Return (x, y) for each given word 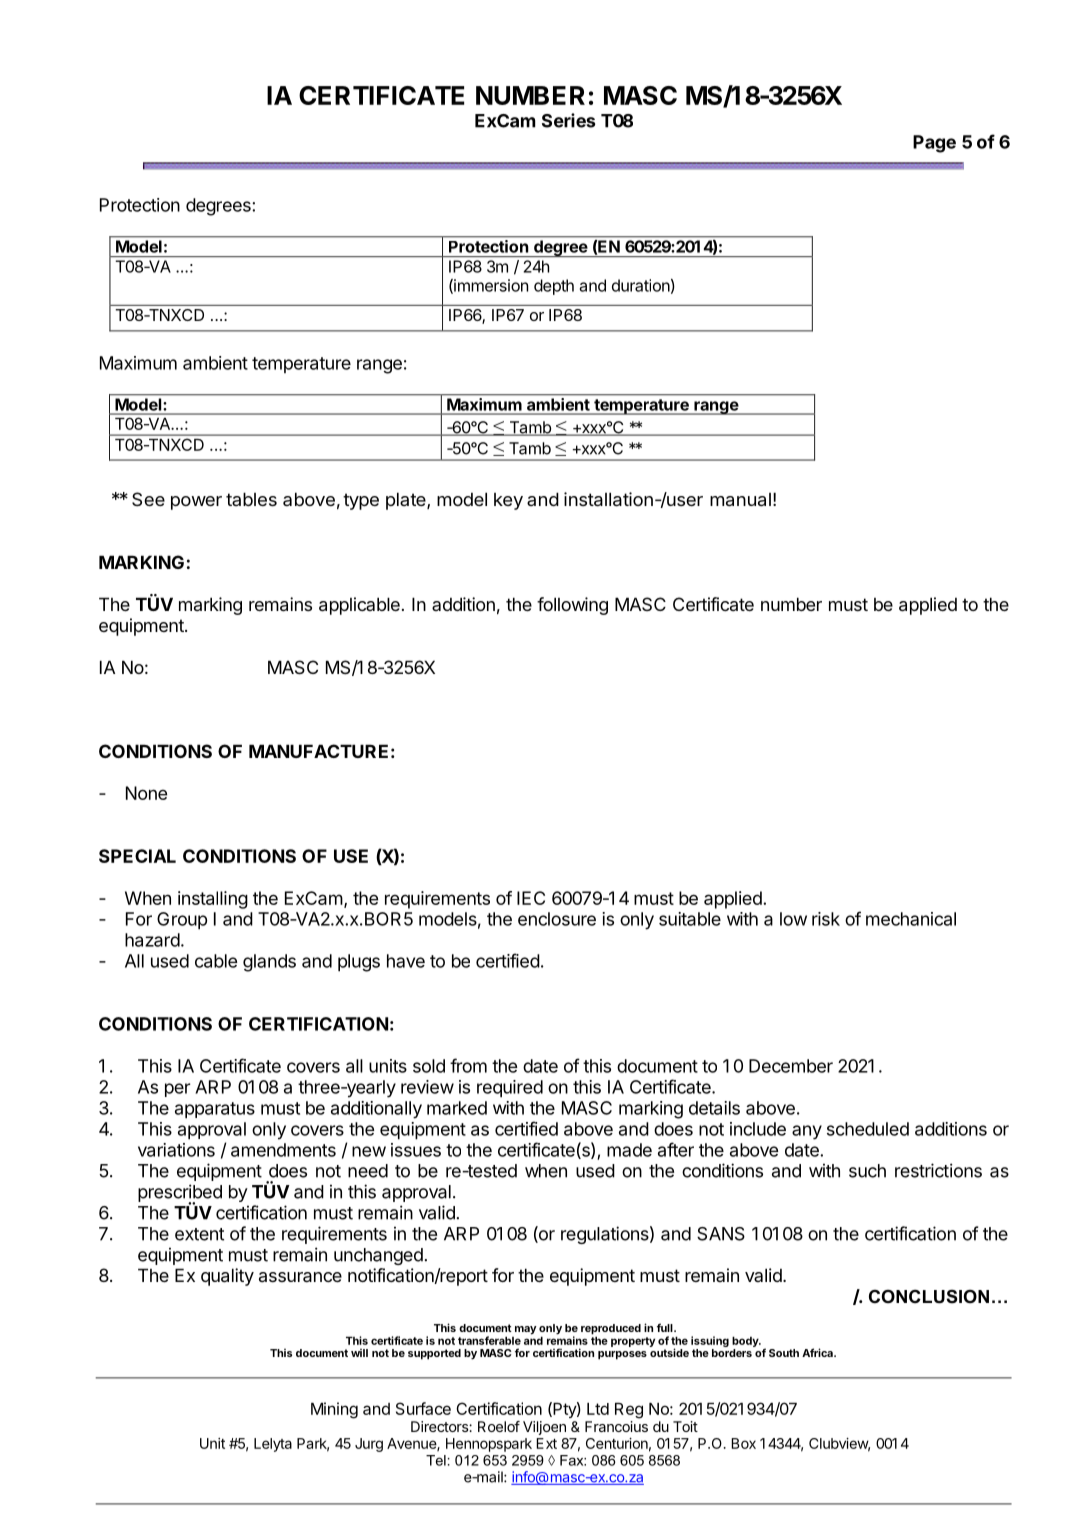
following (572, 606)
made (629, 1150)
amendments (283, 1150)
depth (554, 287)
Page (934, 144)
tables (251, 499)
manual (740, 500)
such (867, 1171)
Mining (334, 1410)
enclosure (557, 919)
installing (213, 900)
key (508, 501)
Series (568, 120)
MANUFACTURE (318, 751)
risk (826, 919)
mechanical (911, 919)
